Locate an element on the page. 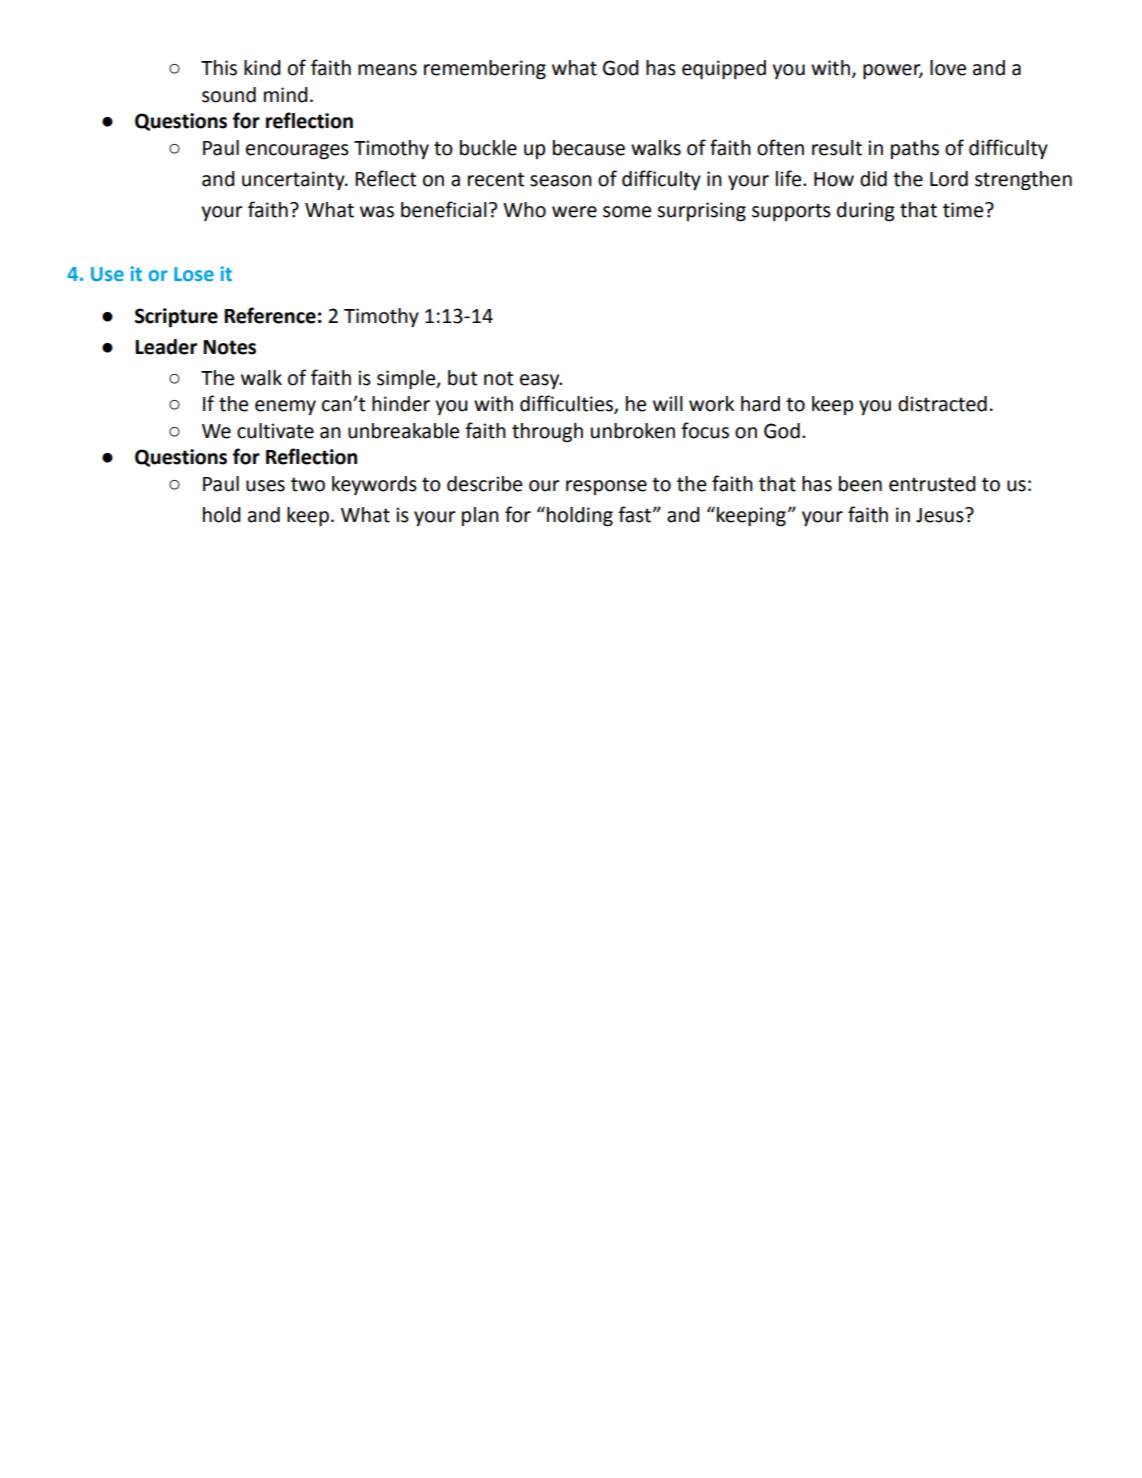  fast is located at coordinates (634, 514).
